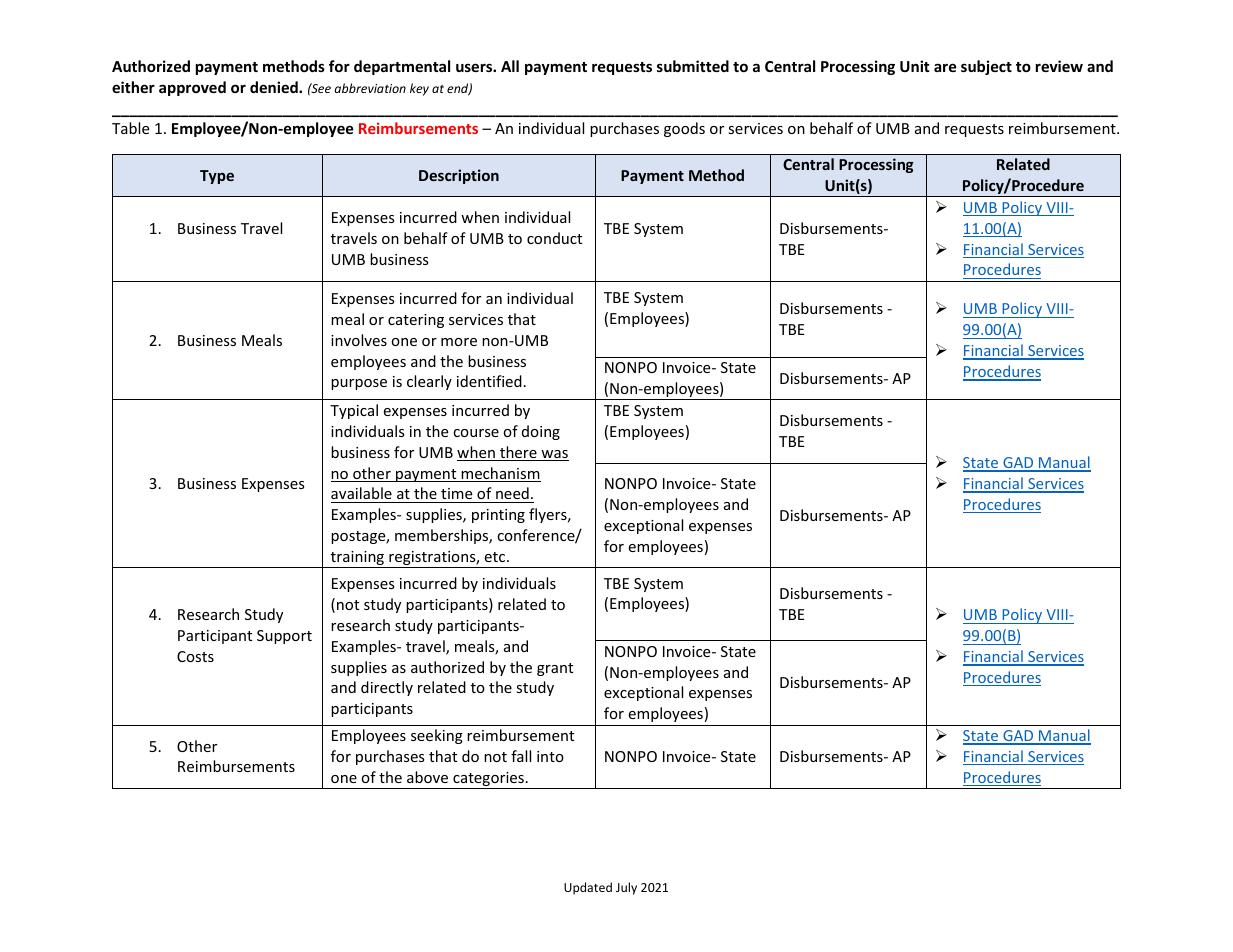 The image size is (1233, 952). I want to click on submitted, so click(693, 66).
